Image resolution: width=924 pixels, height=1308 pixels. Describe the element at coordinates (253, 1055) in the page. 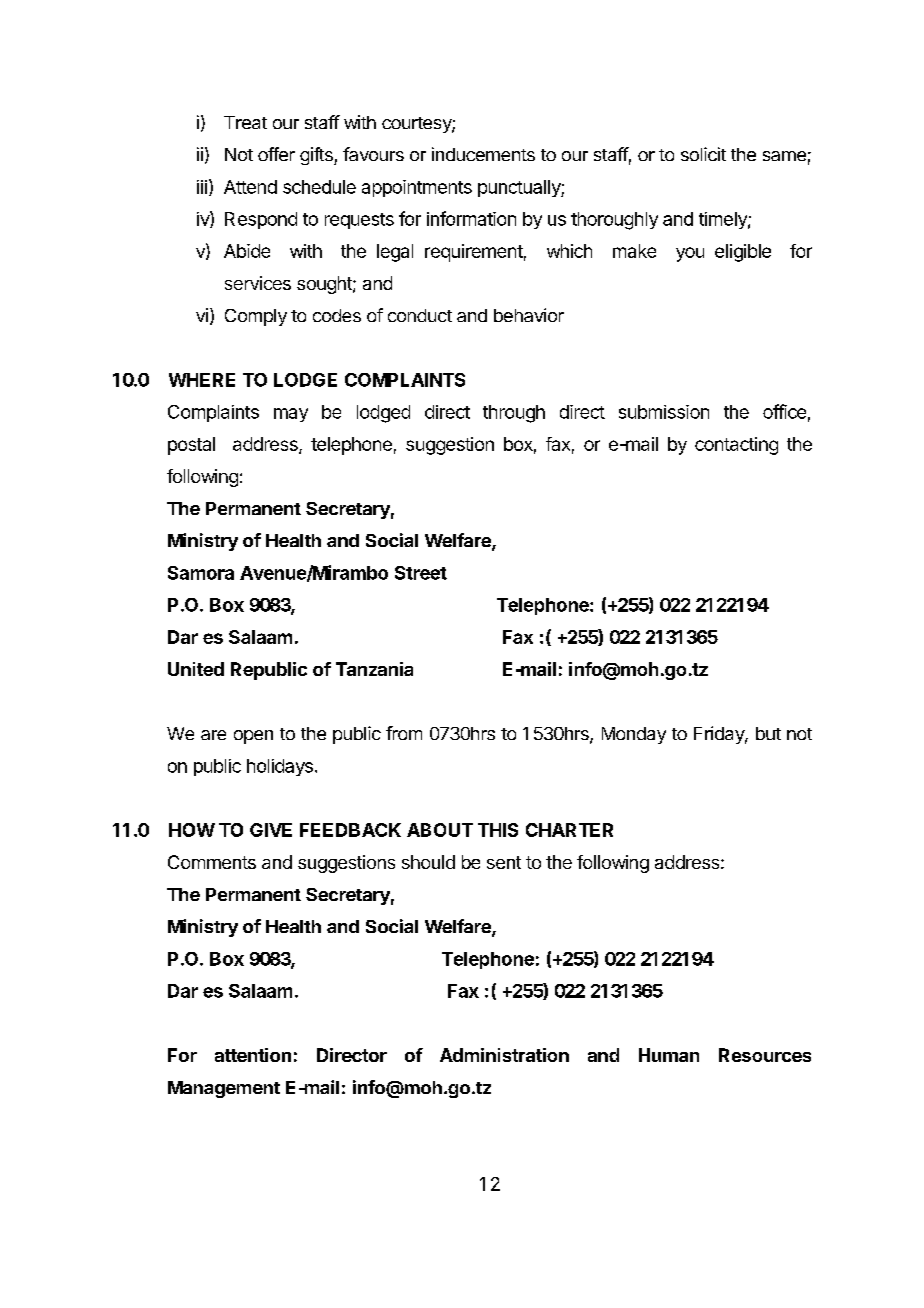

I see `attention` at that location.
